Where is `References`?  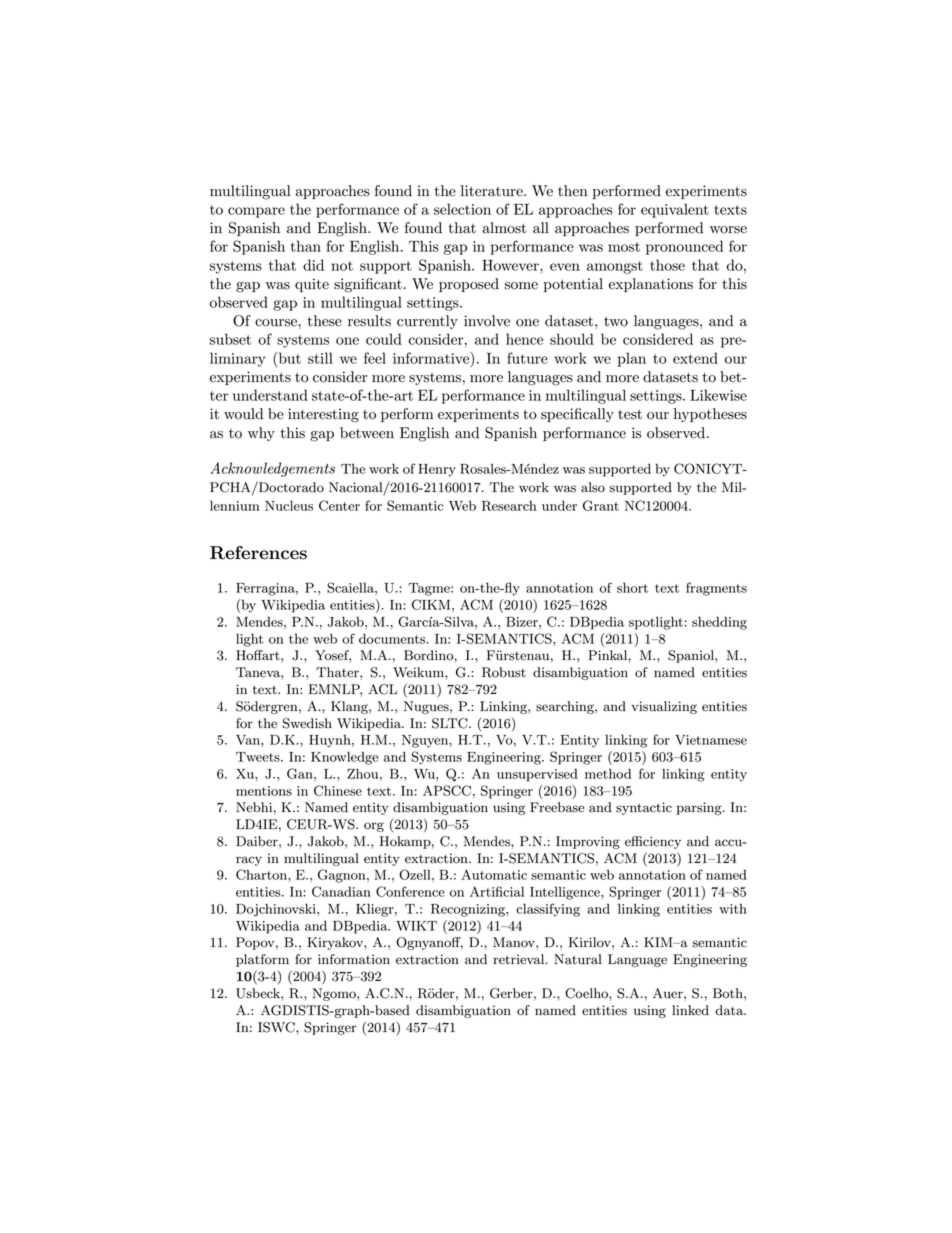
References is located at coordinates (258, 553).
